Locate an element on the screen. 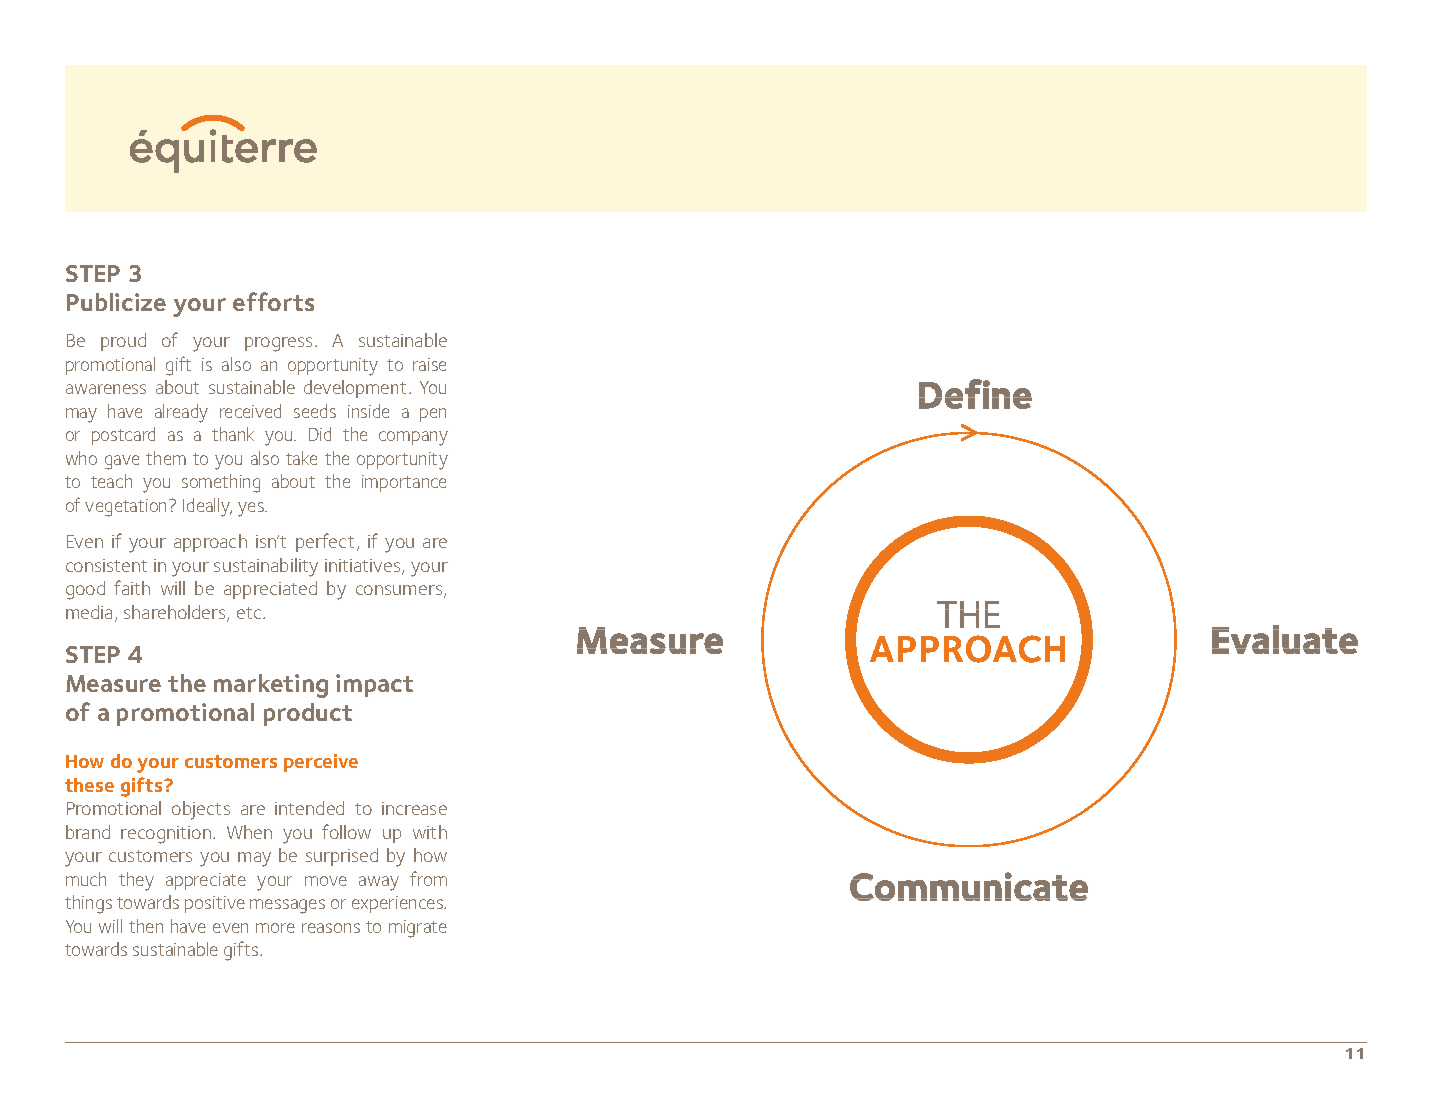  pen is located at coordinates (433, 415).
